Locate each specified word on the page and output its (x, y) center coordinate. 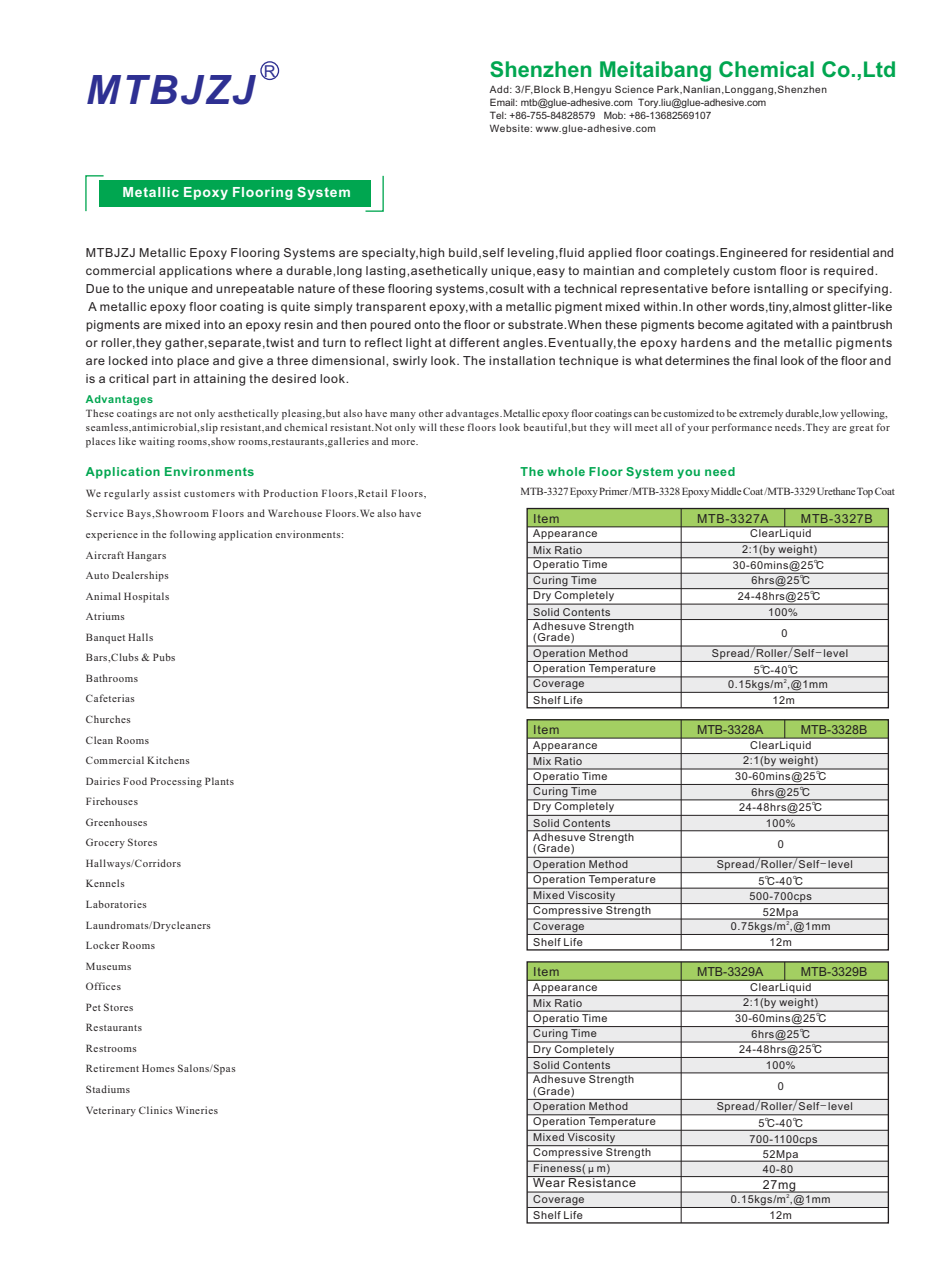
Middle (726, 491)
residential (839, 252)
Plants (219, 781)
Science (634, 89)
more (404, 442)
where (254, 270)
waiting (157, 442)
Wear (549, 1181)
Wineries (197, 1110)
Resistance (602, 1181)
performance (742, 428)
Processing (176, 782)
